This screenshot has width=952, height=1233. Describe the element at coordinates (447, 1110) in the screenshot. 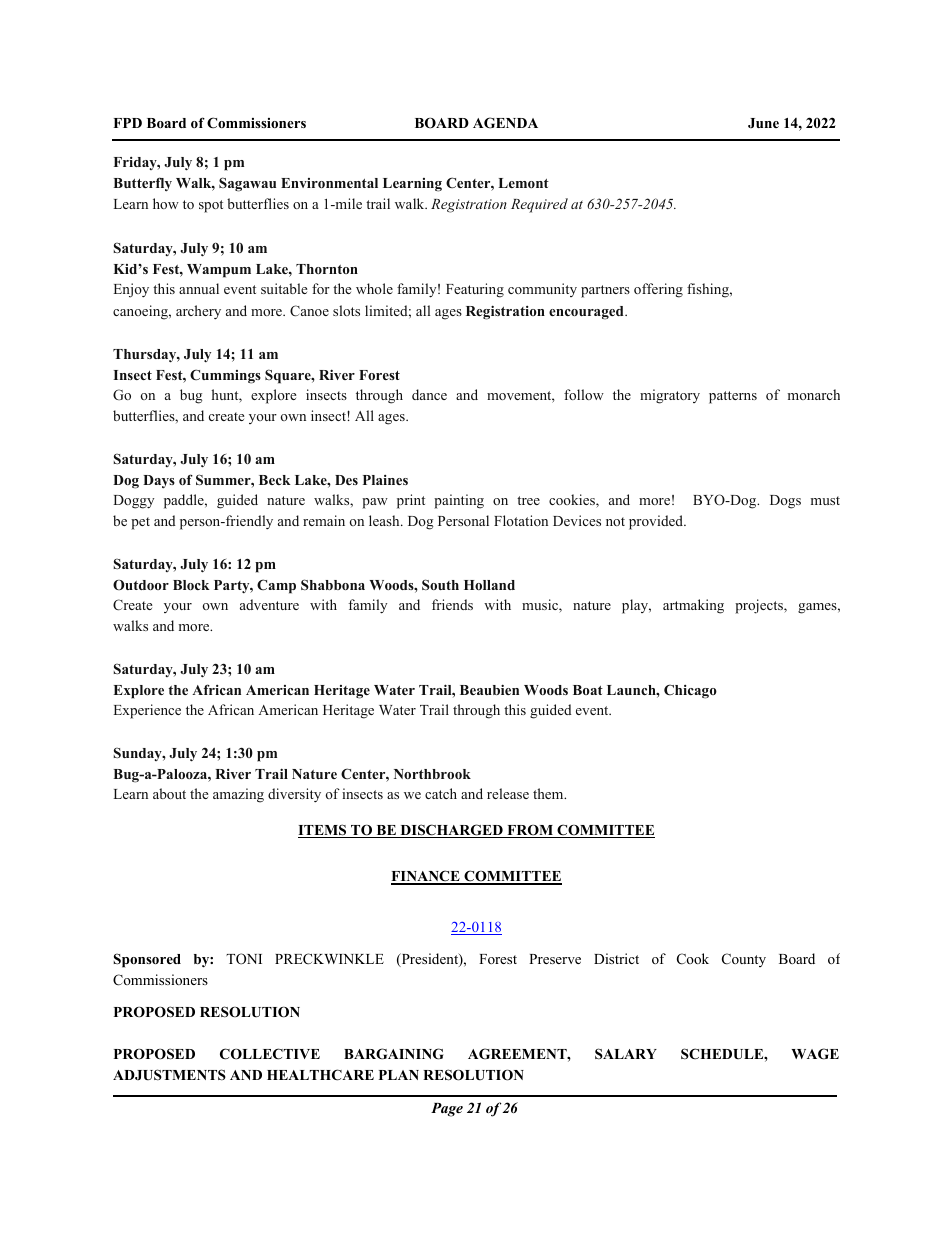

I see `Page` at that location.
